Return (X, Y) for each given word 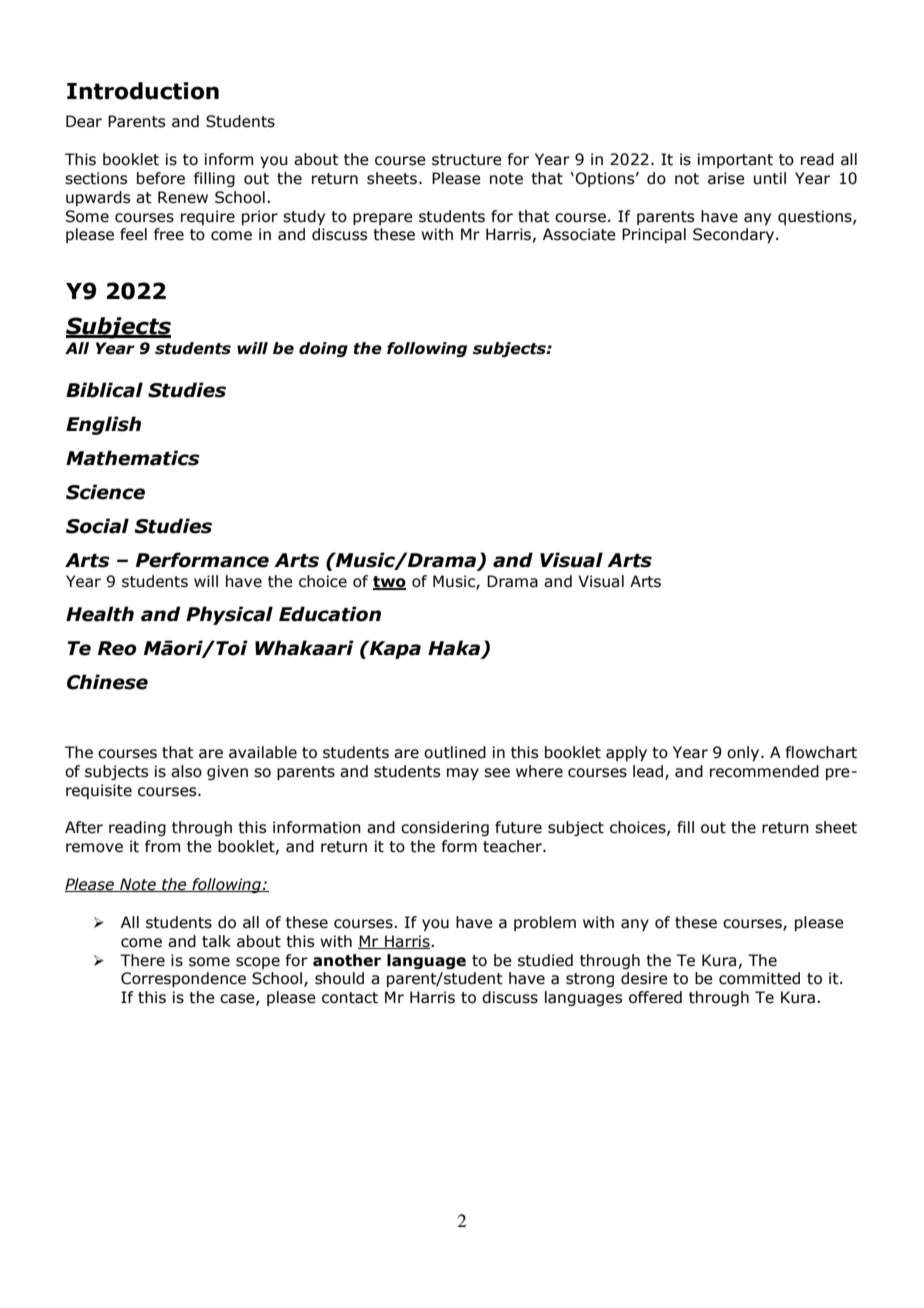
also (186, 771)
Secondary (735, 235)
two (389, 583)
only (744, 753)
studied (545, 960)
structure (467, 160)
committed (759, 978)
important (735, 160)
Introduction (143, 91)
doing (323, 349)
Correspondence (183, 979)
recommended (764, 771)
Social (97, 526)
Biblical (104, 390)
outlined (455, 752)
